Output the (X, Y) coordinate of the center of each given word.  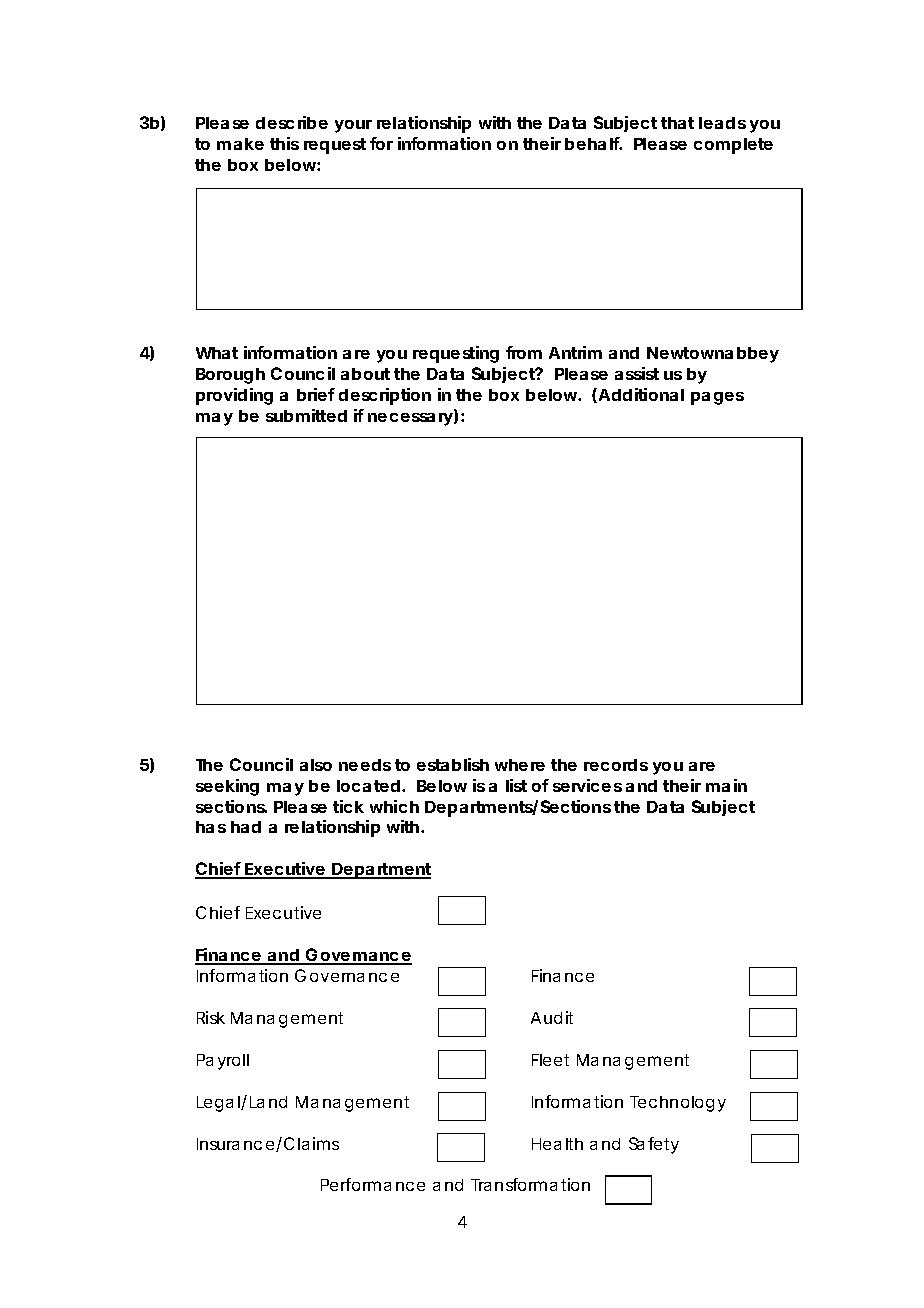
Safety (654, 1145)
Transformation (530, 1184)
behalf (593, 143)
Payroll (223, 1062)
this (284, 143)
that (677, 123)
